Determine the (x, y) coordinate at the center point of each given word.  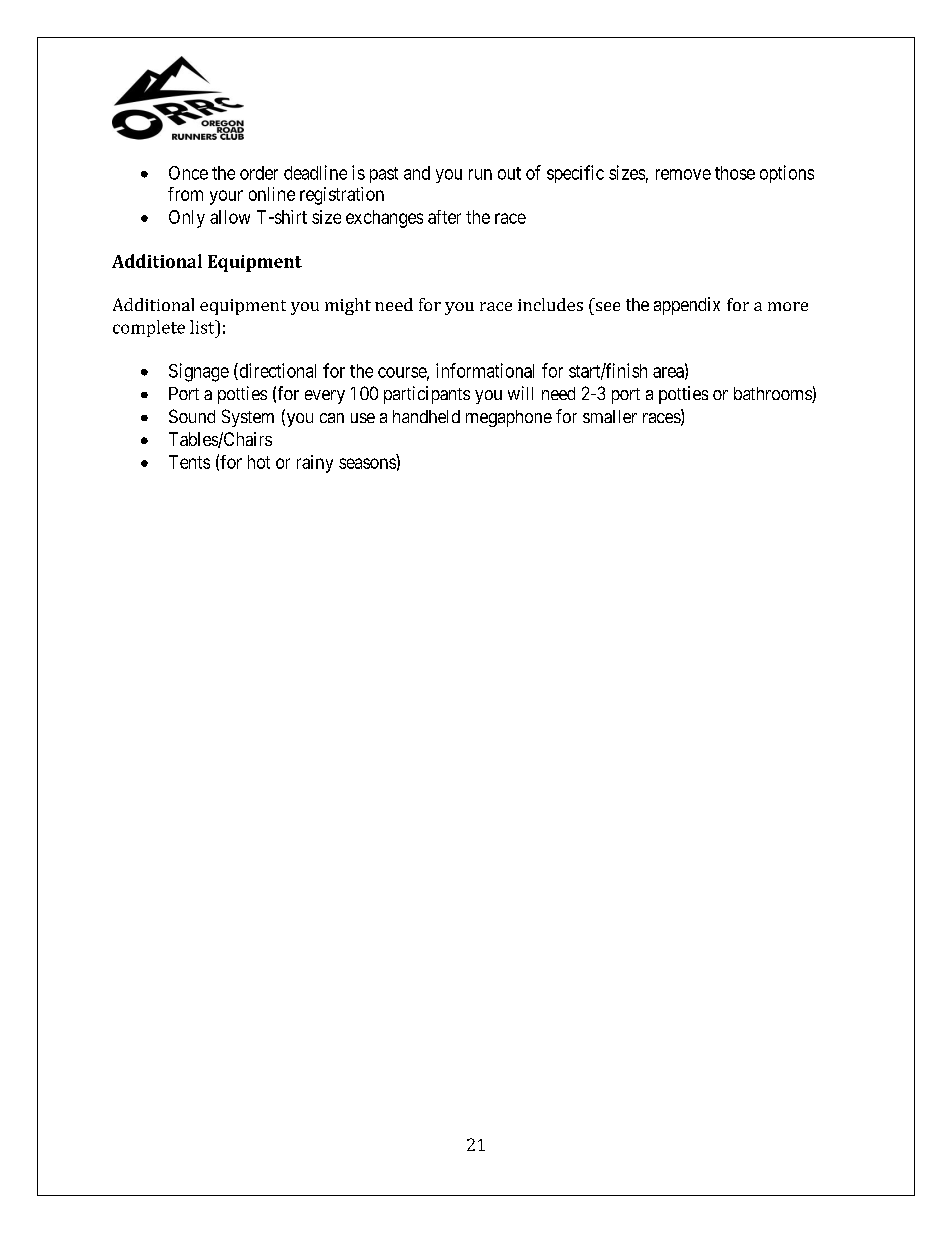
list (203, 327)
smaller (610, 416)
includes (550, 304)
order (259, 173)
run (480, 174)
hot (259, 462)
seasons (367, 463)
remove (683, 174)
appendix (687, 306)
